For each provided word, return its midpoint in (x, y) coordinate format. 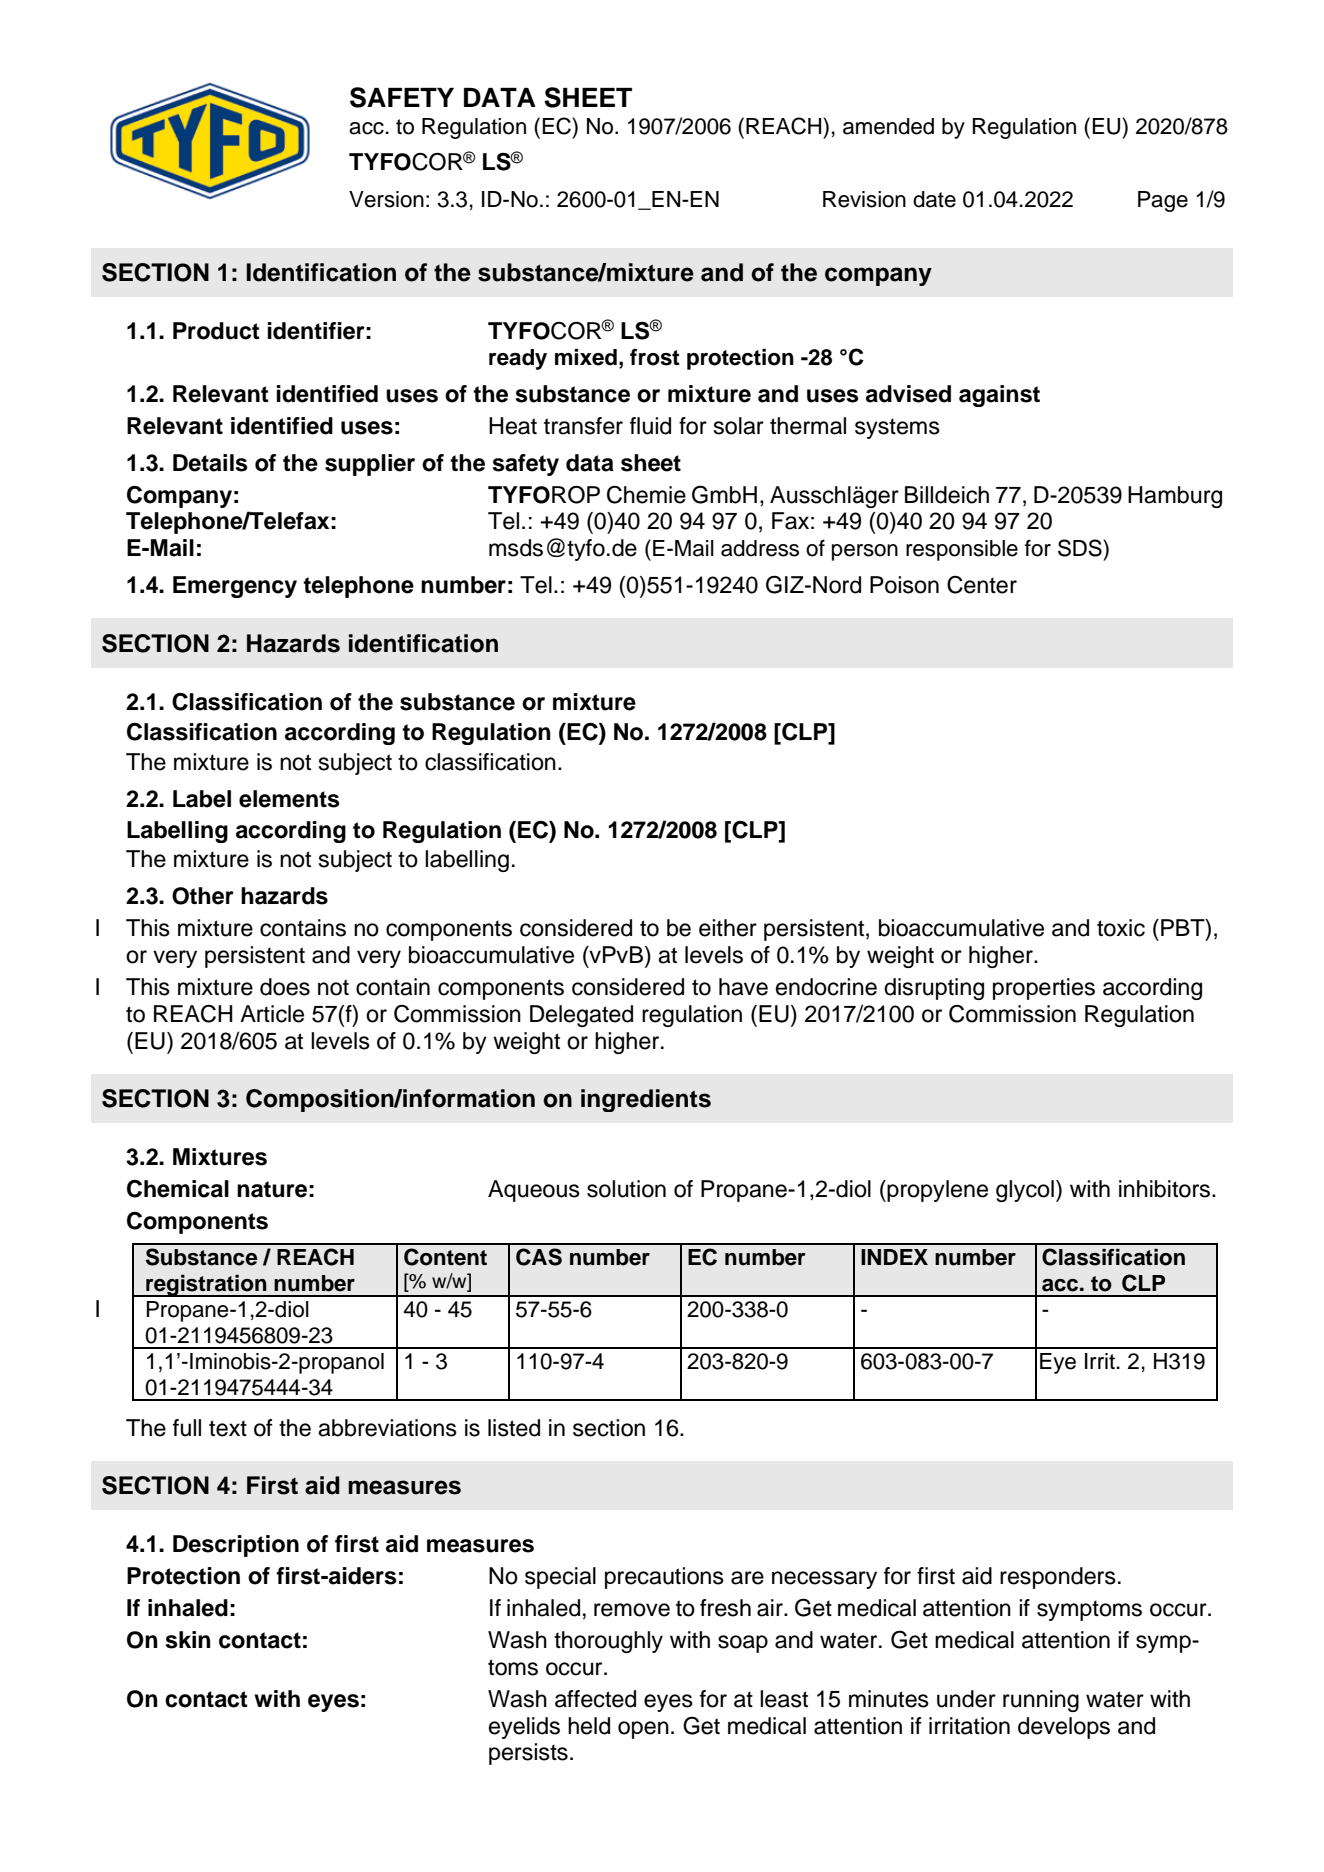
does (285, 987)
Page (1163, 201)
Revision (864, 199)
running (1041, 1701)
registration (206, 1285)
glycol (1025, 1191)
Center (982, 585)
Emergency (235, 587)
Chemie (646, 495)
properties (1044, 989)
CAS (539, 1257)
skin (188, 1640)
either (728, 928)
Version (386, 199)
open (643, 1730)
